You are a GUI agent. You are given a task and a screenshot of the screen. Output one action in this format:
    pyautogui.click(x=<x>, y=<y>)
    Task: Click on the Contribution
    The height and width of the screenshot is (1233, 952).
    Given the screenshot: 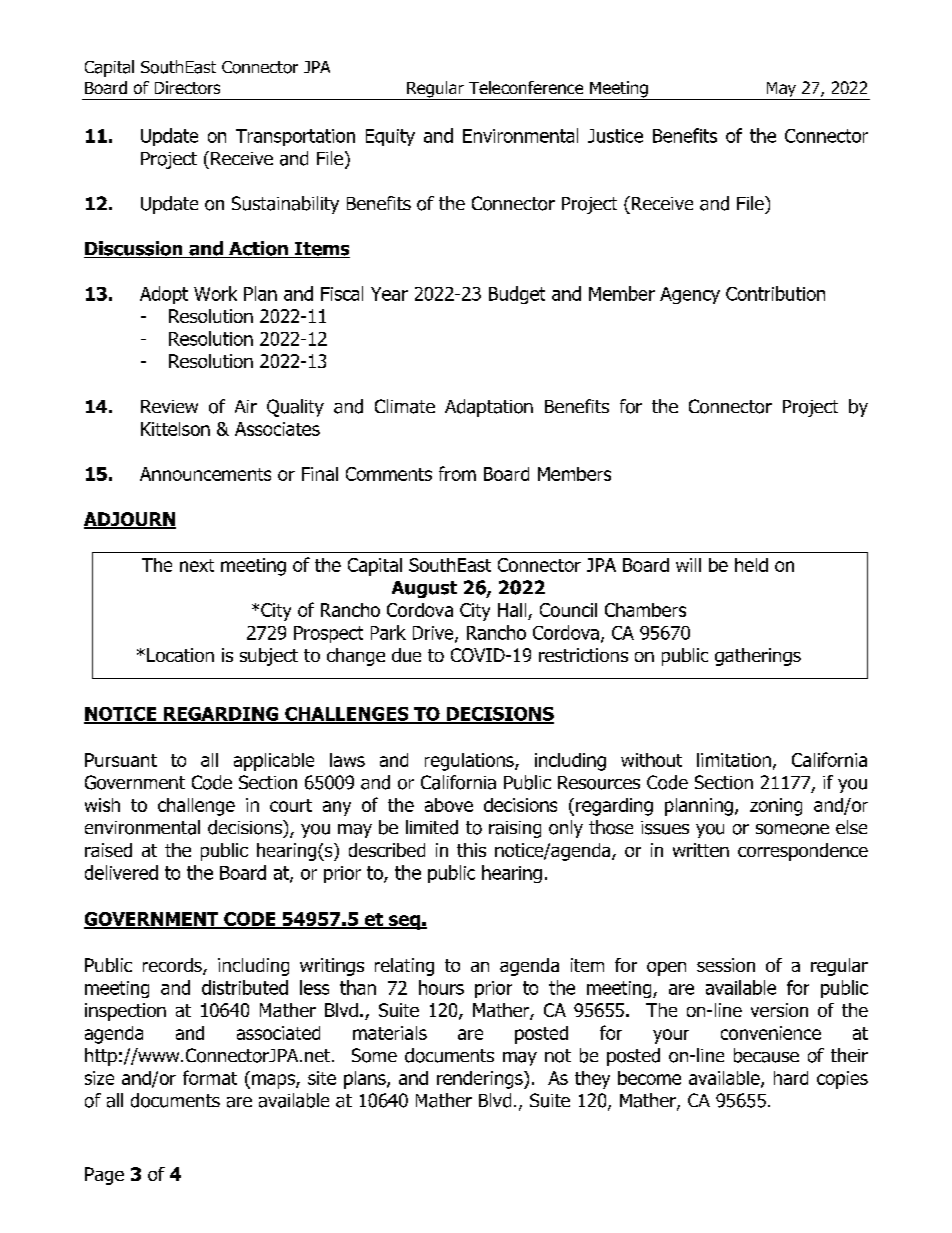 What is the action you would take?
    pyautogui.click(x=775, y=293)
